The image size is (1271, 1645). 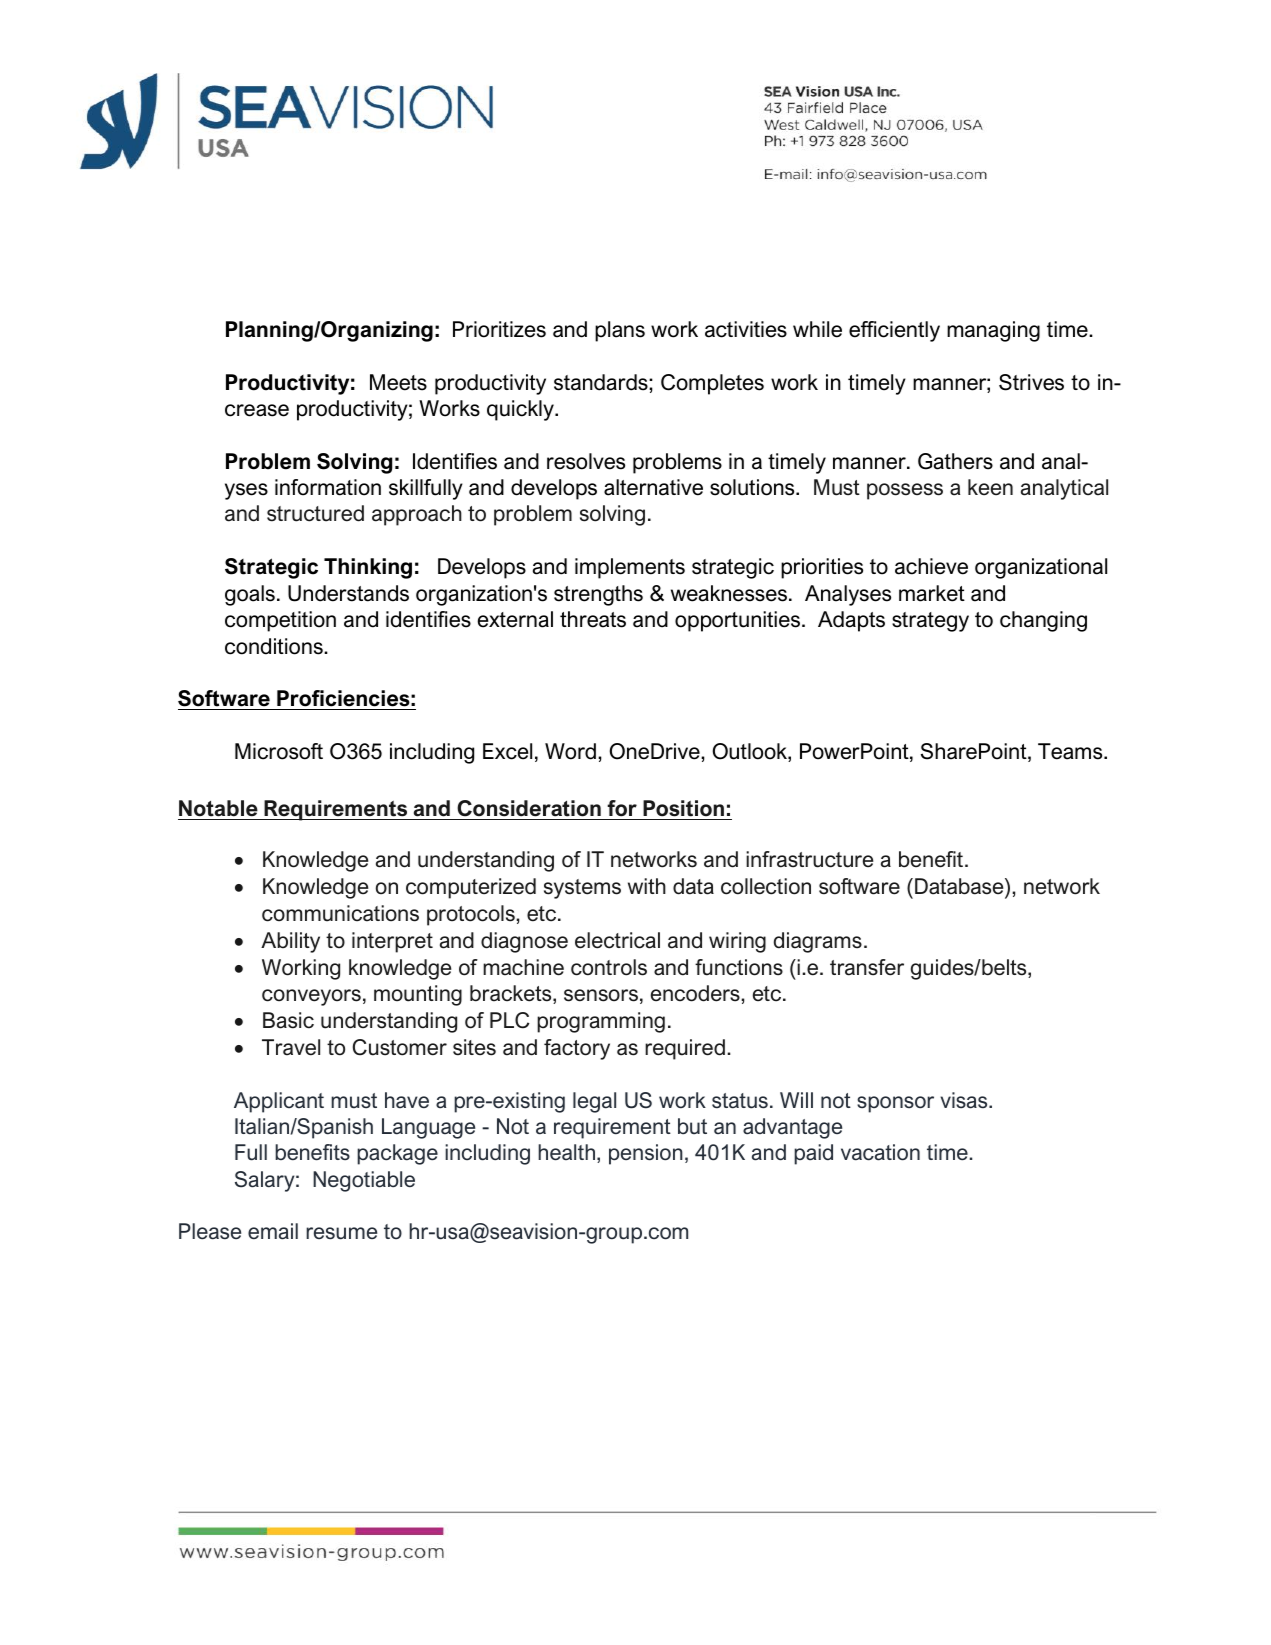 What do you see at coordinates (368, 568) in the screenshot?
I see `Thinking` at bounding box center [368, 568].
